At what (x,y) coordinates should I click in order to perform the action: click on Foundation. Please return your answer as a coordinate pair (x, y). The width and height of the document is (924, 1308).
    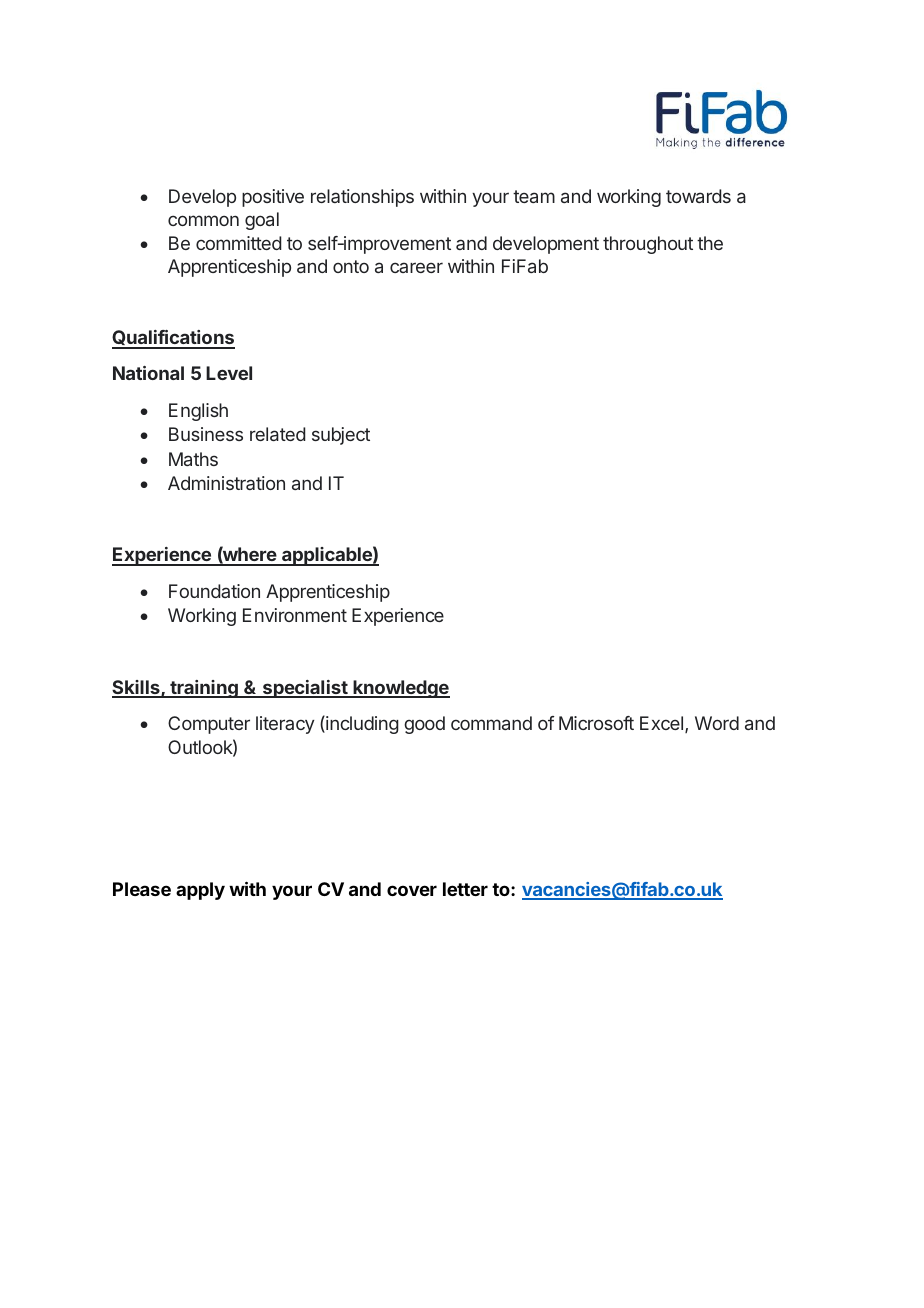
    Looking at the image, I should click on (214, 591).
